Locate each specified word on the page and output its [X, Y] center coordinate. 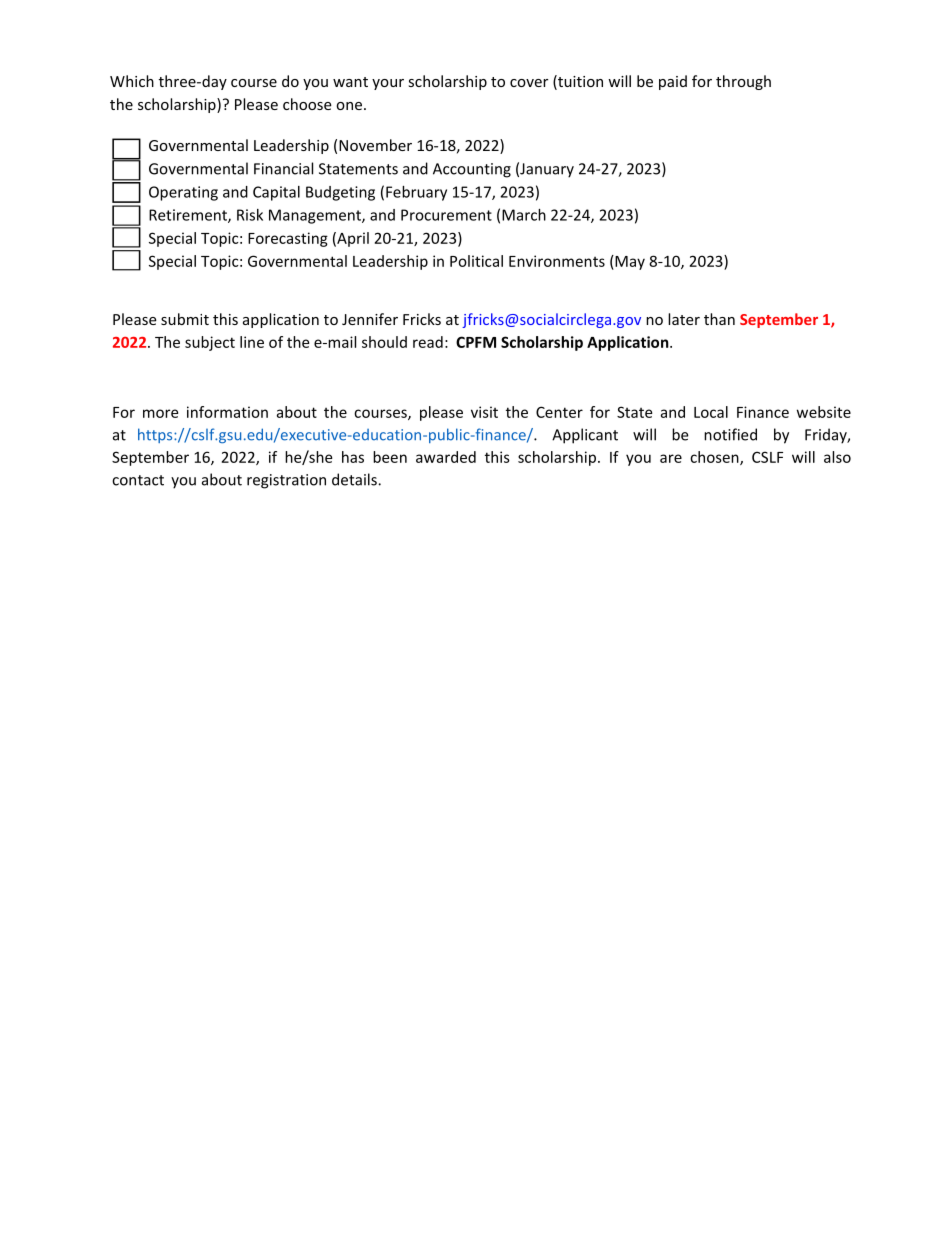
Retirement [189, 216]
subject [210, 343]
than [719, 319]
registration [286, 481]
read [428, 342]
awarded [446, 457]
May [629, 262]
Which [132, 81]
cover [529, 83]
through [743, 82]
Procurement [446, 215]
